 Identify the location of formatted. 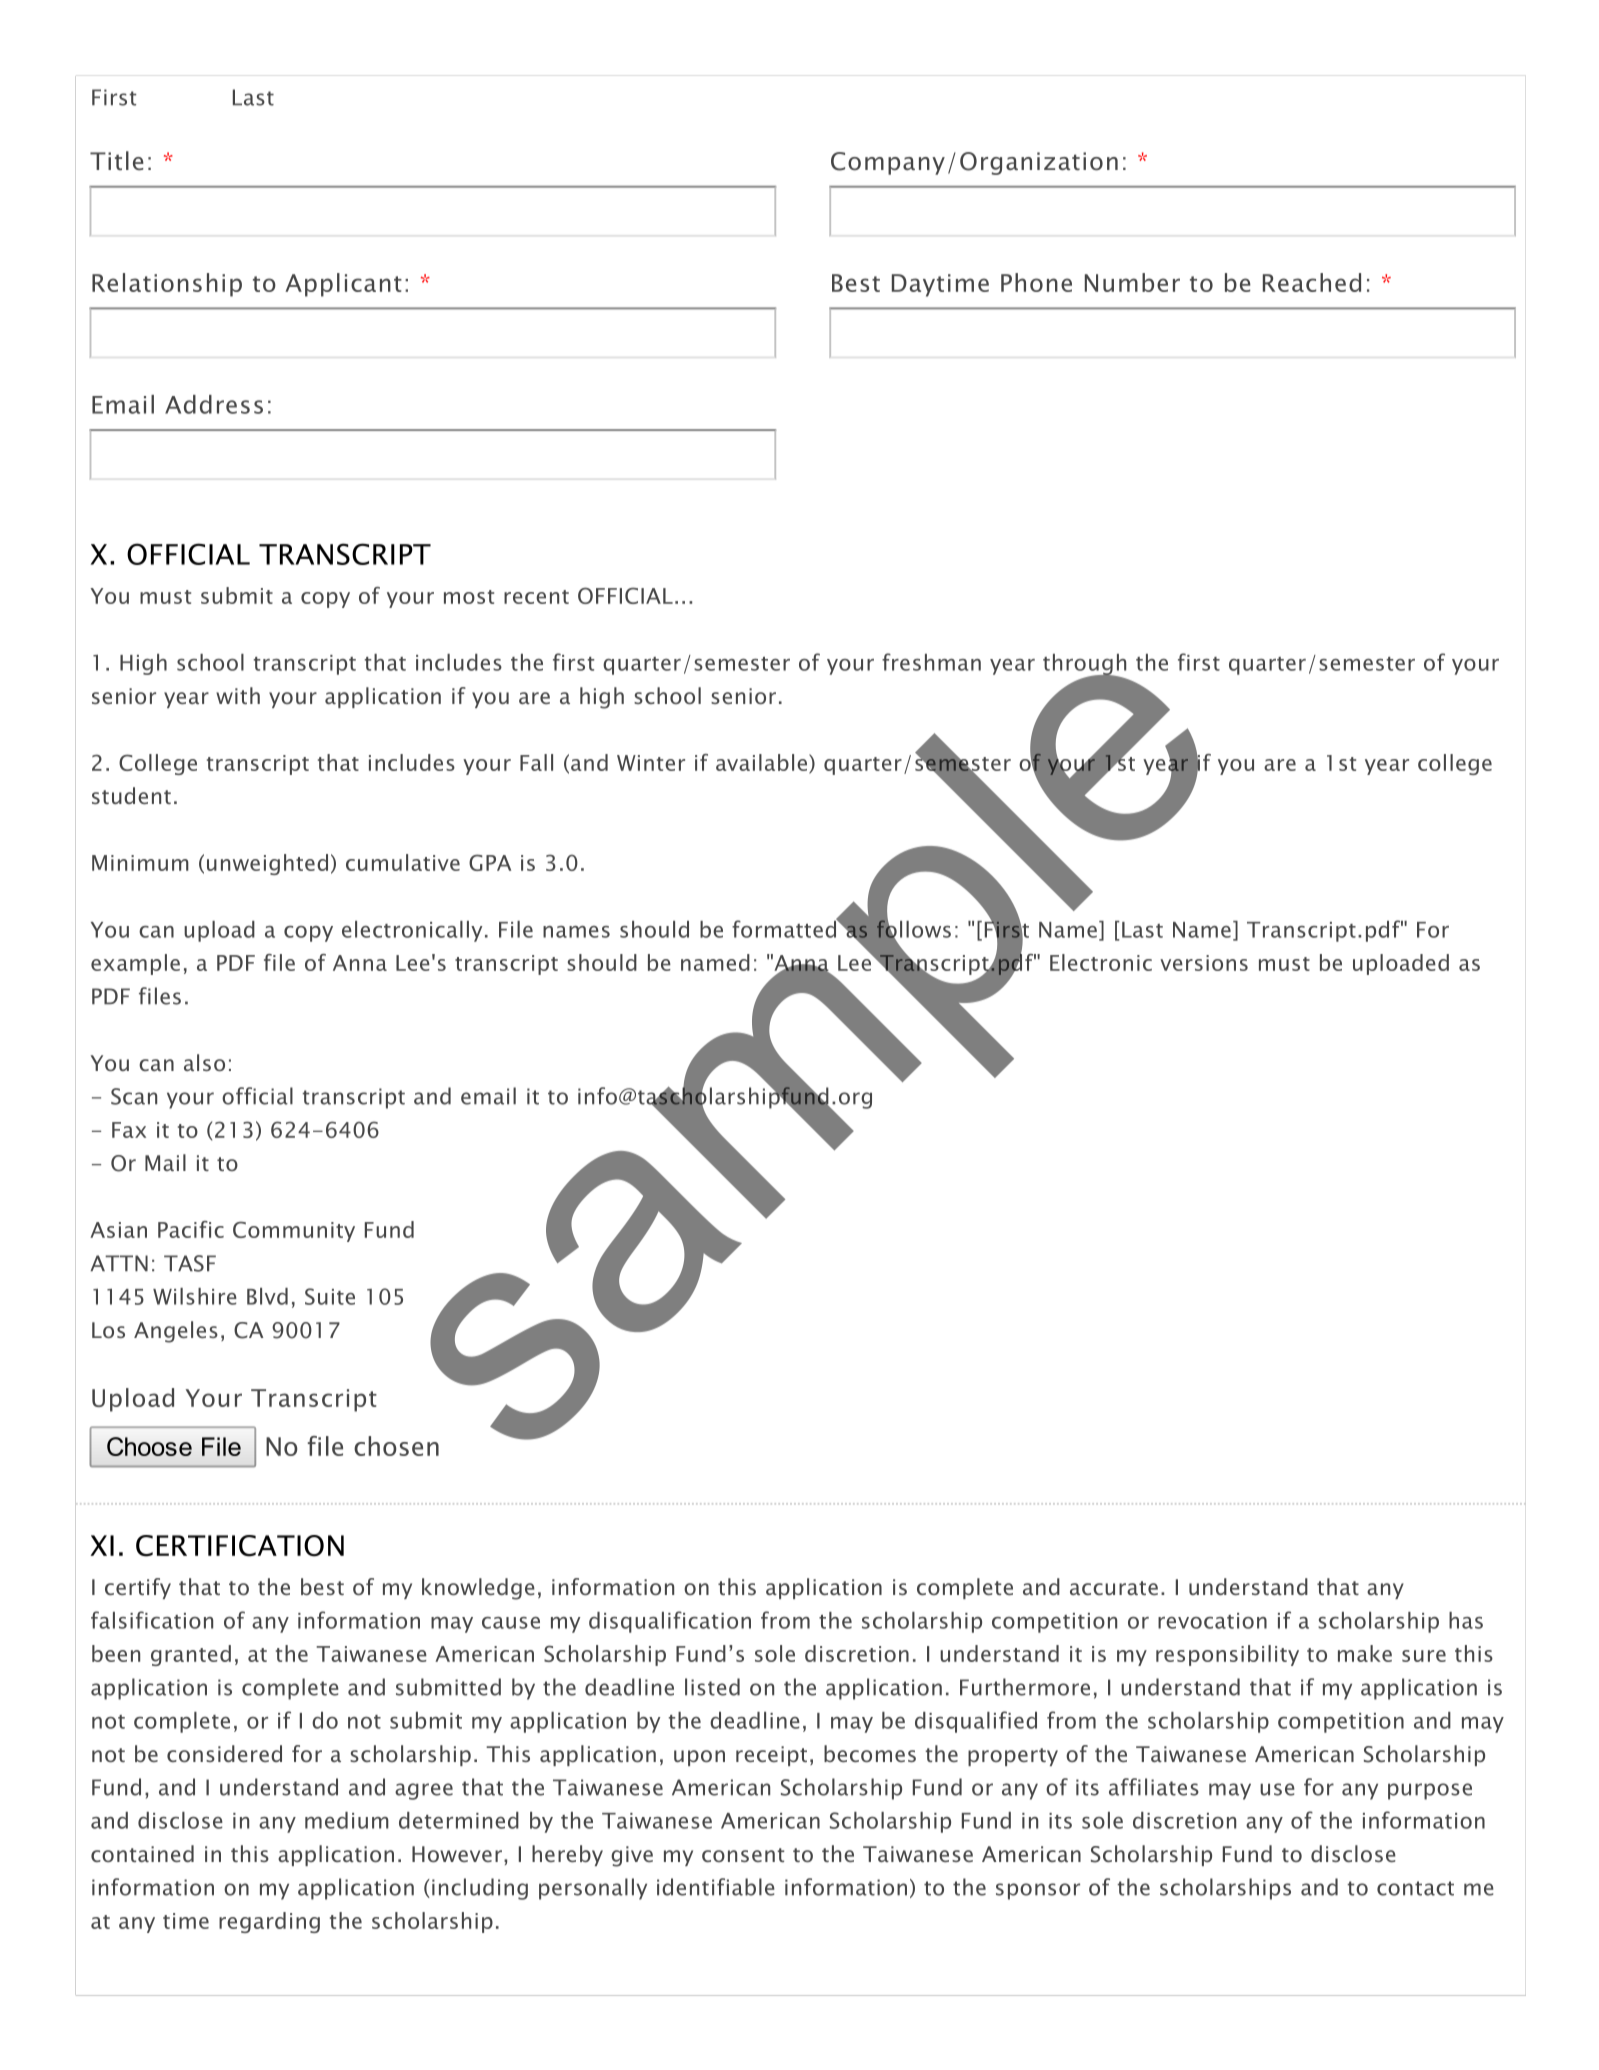
(785, 928).
